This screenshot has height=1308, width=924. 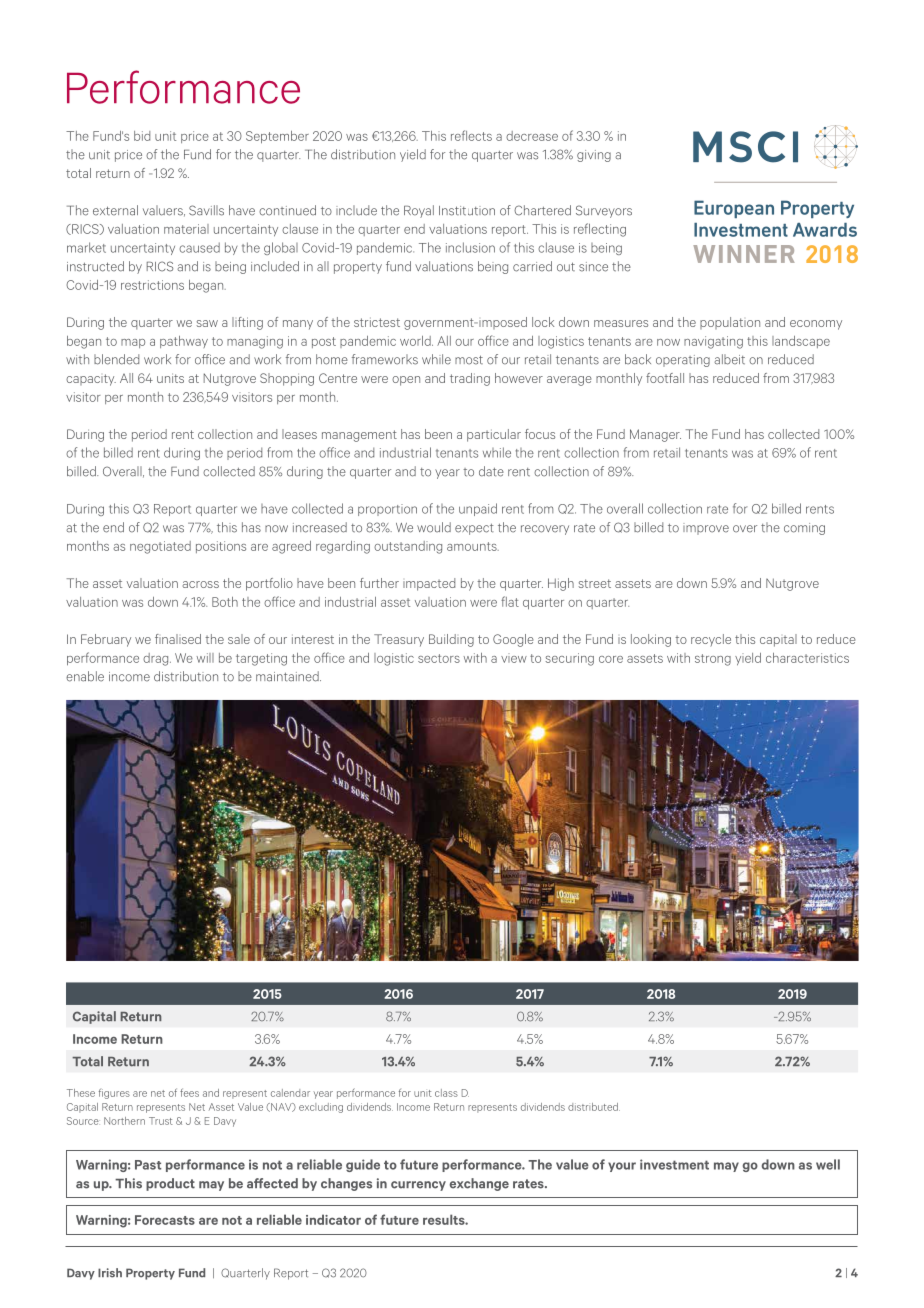 What do you see at coordinates (471, 135) in the screenshot?
I see `reflects` at bounding box center [471, 135].
